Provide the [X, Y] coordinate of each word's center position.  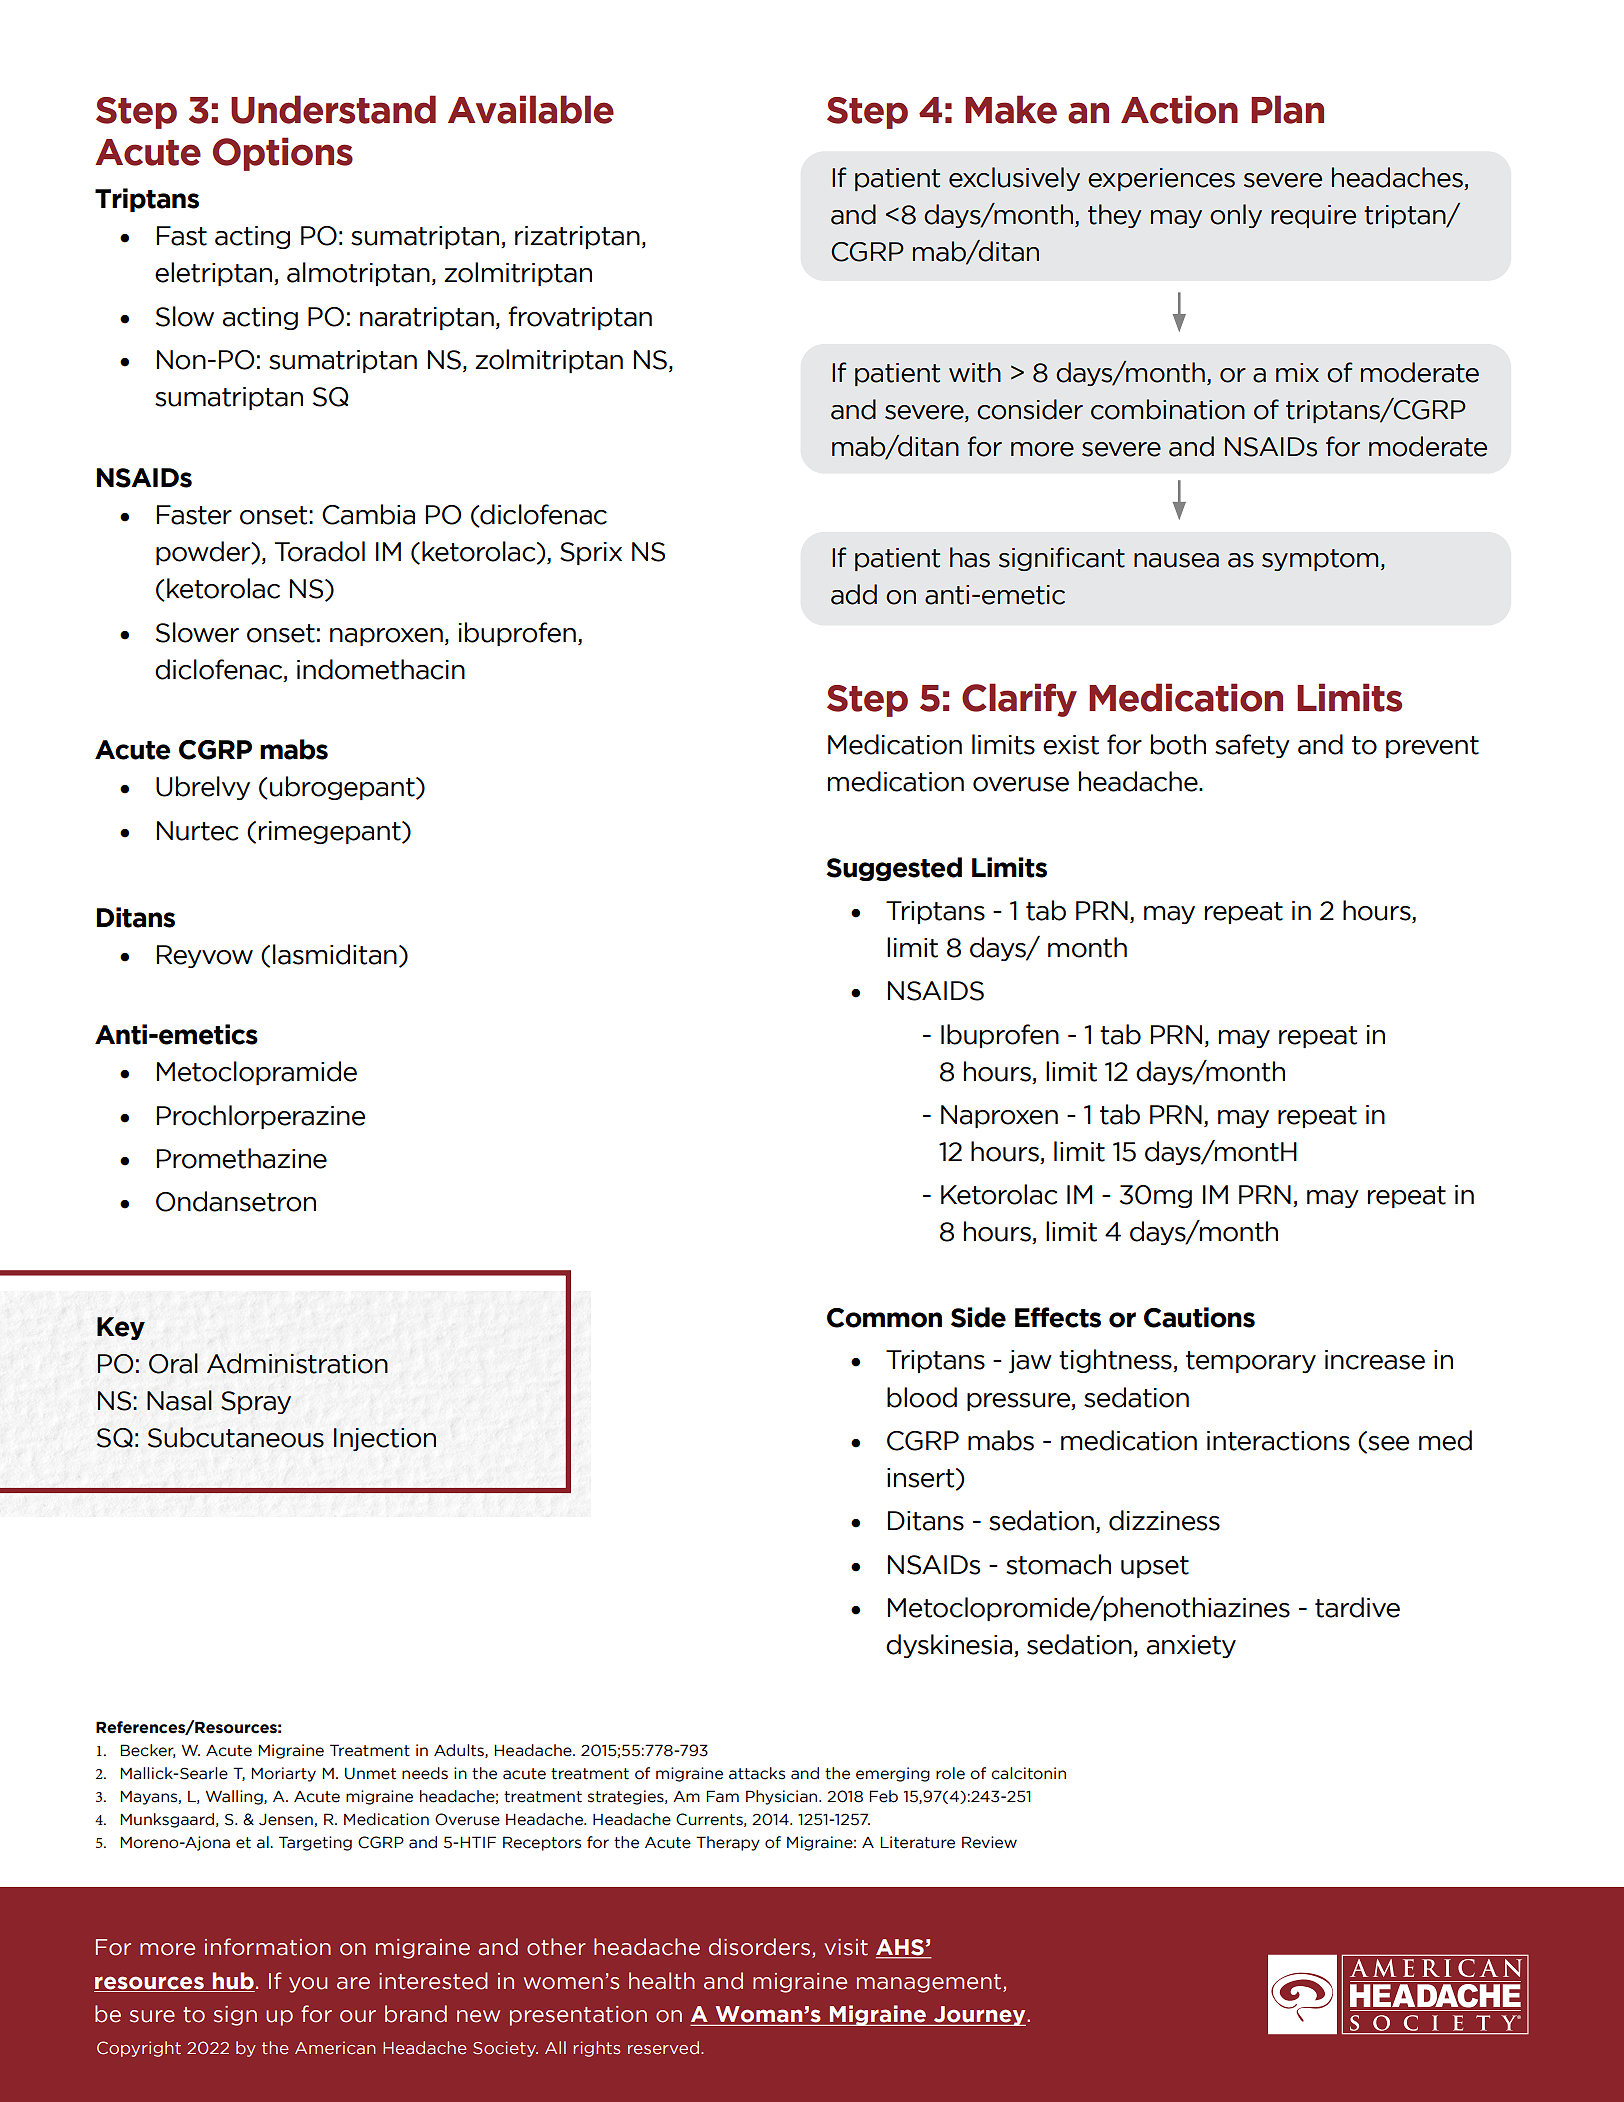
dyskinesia [950, 1646]
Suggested [894, 869]
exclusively [1014, 179]
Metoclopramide [257, 1073]
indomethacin [381, 669]
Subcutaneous [236, 1437]
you [308, 1985]
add [854, 594]
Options [283, 154]
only [1236, 216]
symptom [1320, 560]
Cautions [1199, 1317]
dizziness [1164, 1520]
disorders [761, 1948]
